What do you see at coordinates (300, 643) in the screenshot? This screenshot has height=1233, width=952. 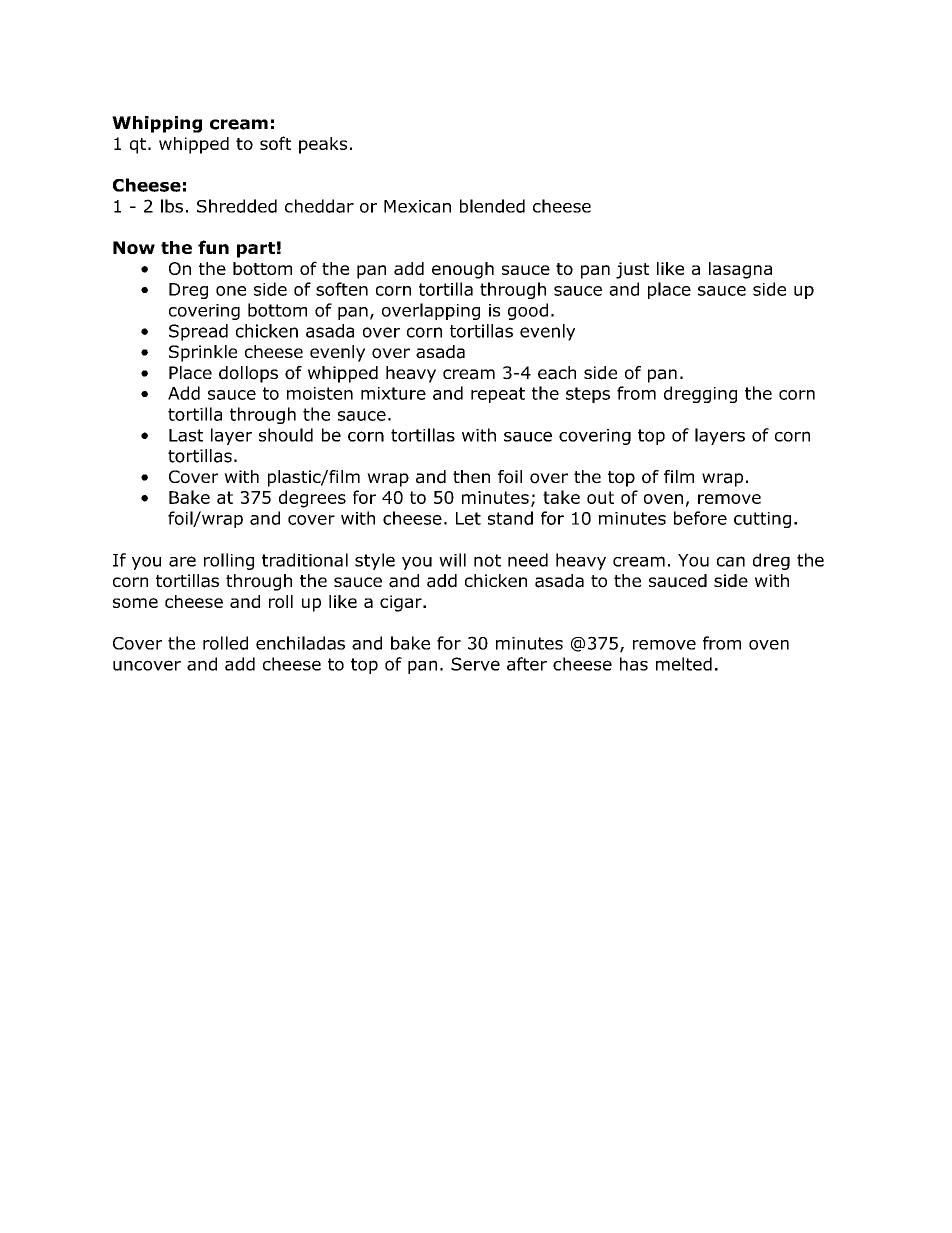 I see `enchiladas` at bounding box center [300, 643].
